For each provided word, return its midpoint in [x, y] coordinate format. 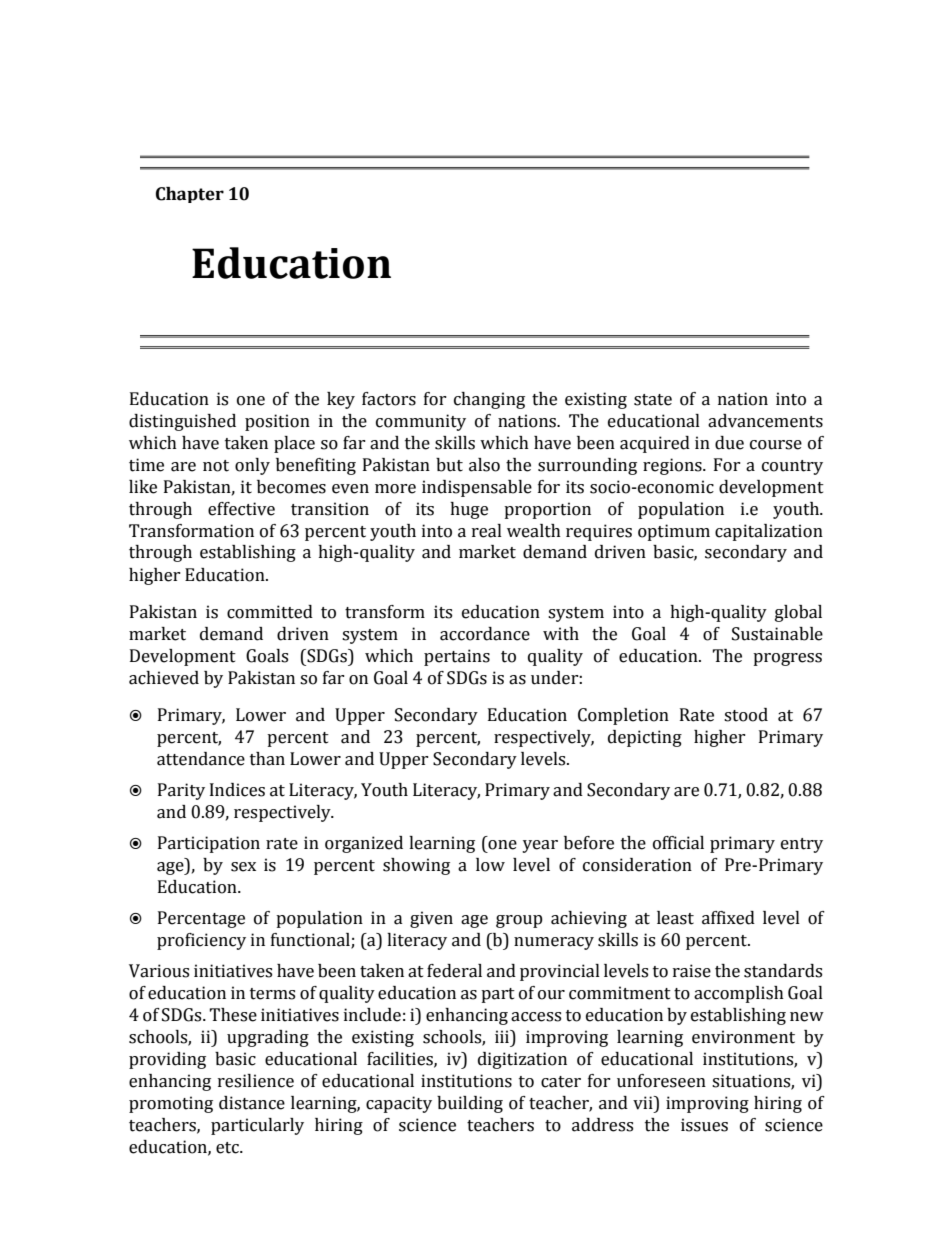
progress [787, 659]
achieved [164, 678]
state [653, 400]
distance [252, 1103]
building [470, 1104]
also [484, 465]
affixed [728, 918]
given [431, 919]
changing [489, 400]
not [216, 466]
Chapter [190, 195]
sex [243, 867]
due [729, 443]
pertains [457, 657]
